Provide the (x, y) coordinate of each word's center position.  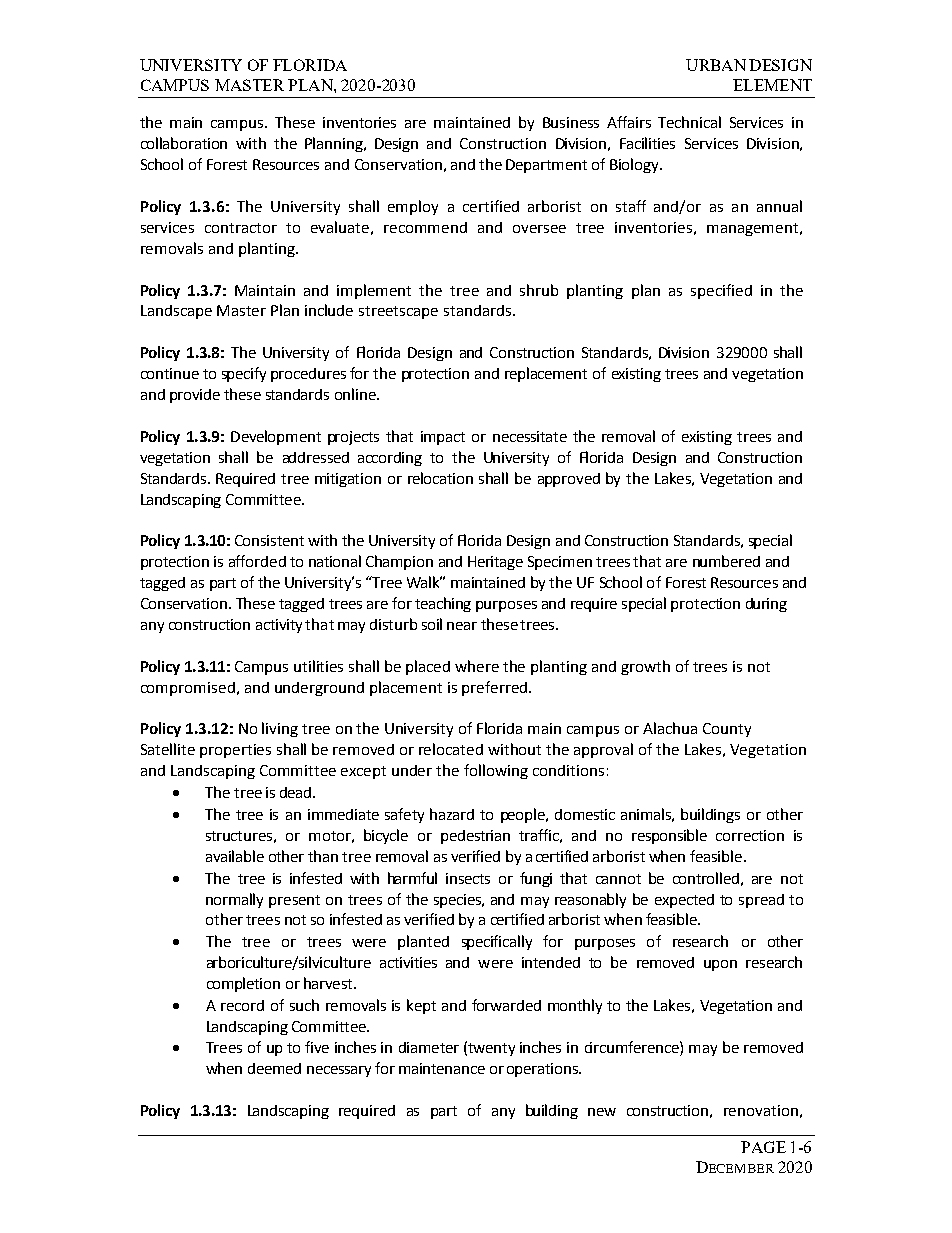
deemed (274, 1068)
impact (443, 438)
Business (571, 122)
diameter (429, 1047)
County (727, 730)
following (496, 771)
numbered (726, 561)
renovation (761, 1110)
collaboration (184, 143)
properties (235, 751)
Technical (689, 122)
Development (276, 437)
